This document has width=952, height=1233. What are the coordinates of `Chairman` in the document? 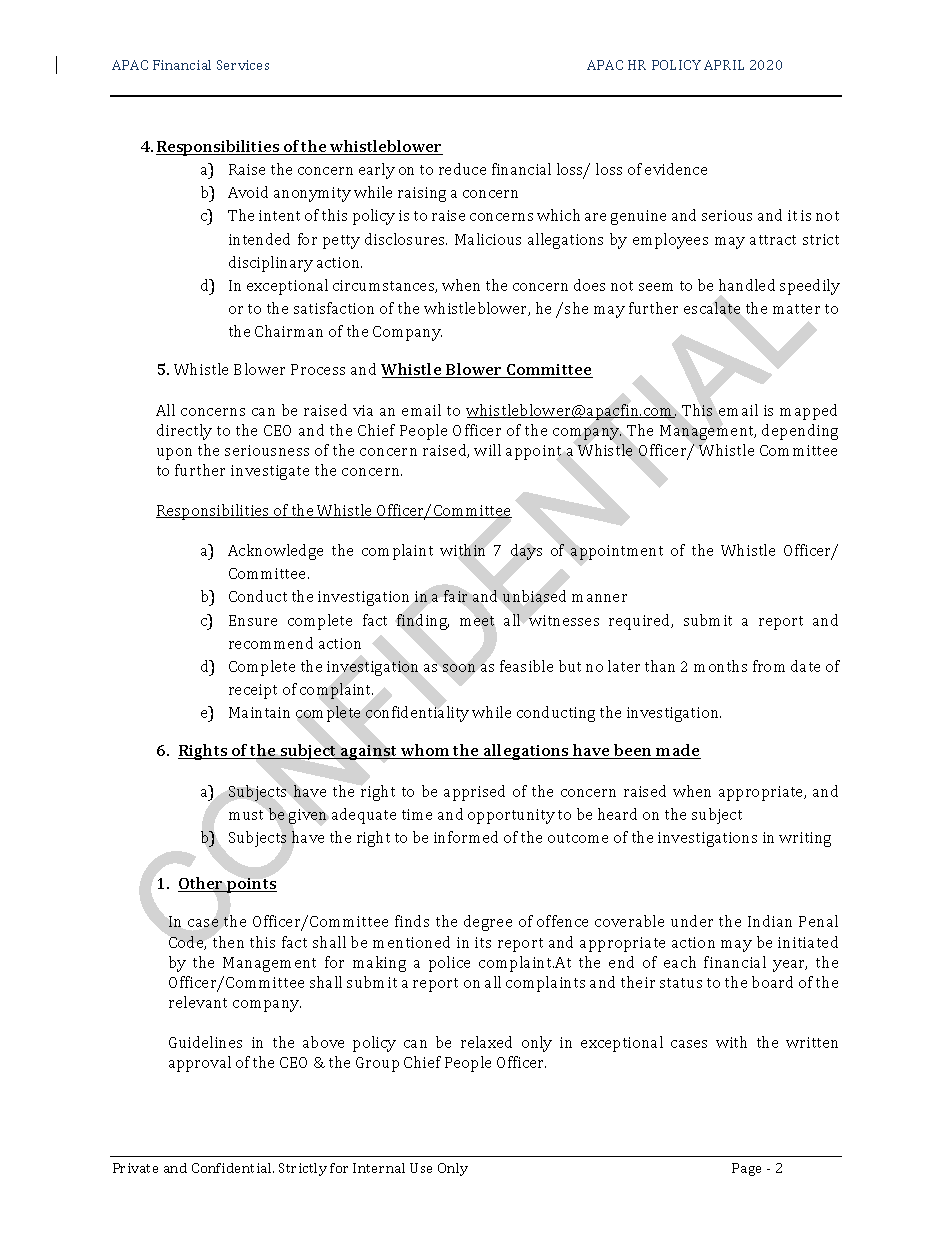 It's located at (289, 331).
